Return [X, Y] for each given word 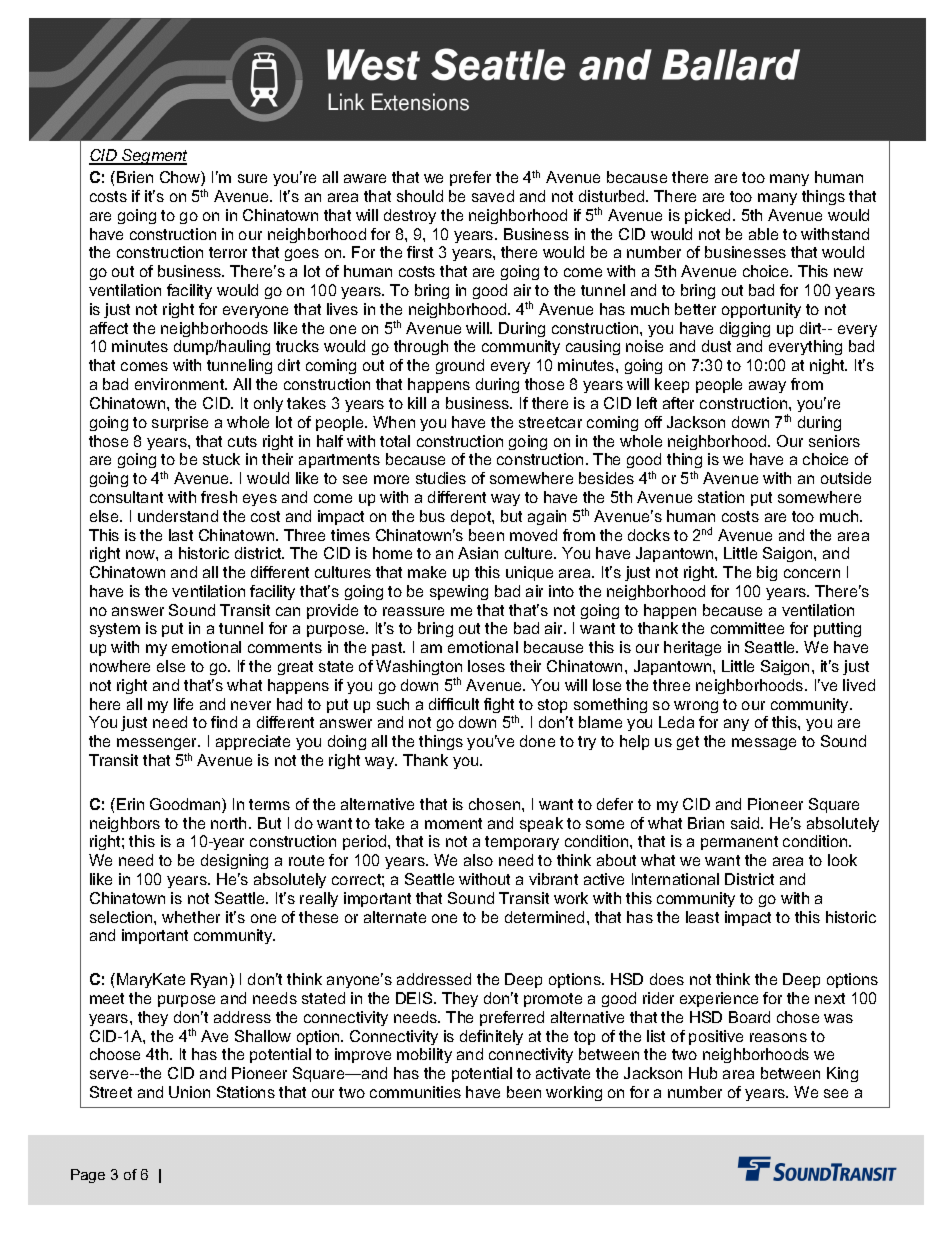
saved [493, 196]
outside [846, 478]
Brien [135, 177]
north [228, 823]
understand [178, 516]
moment [453, 823]
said [745, 823]
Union [189, 1092]
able [763, 234]
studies [441, 478]
